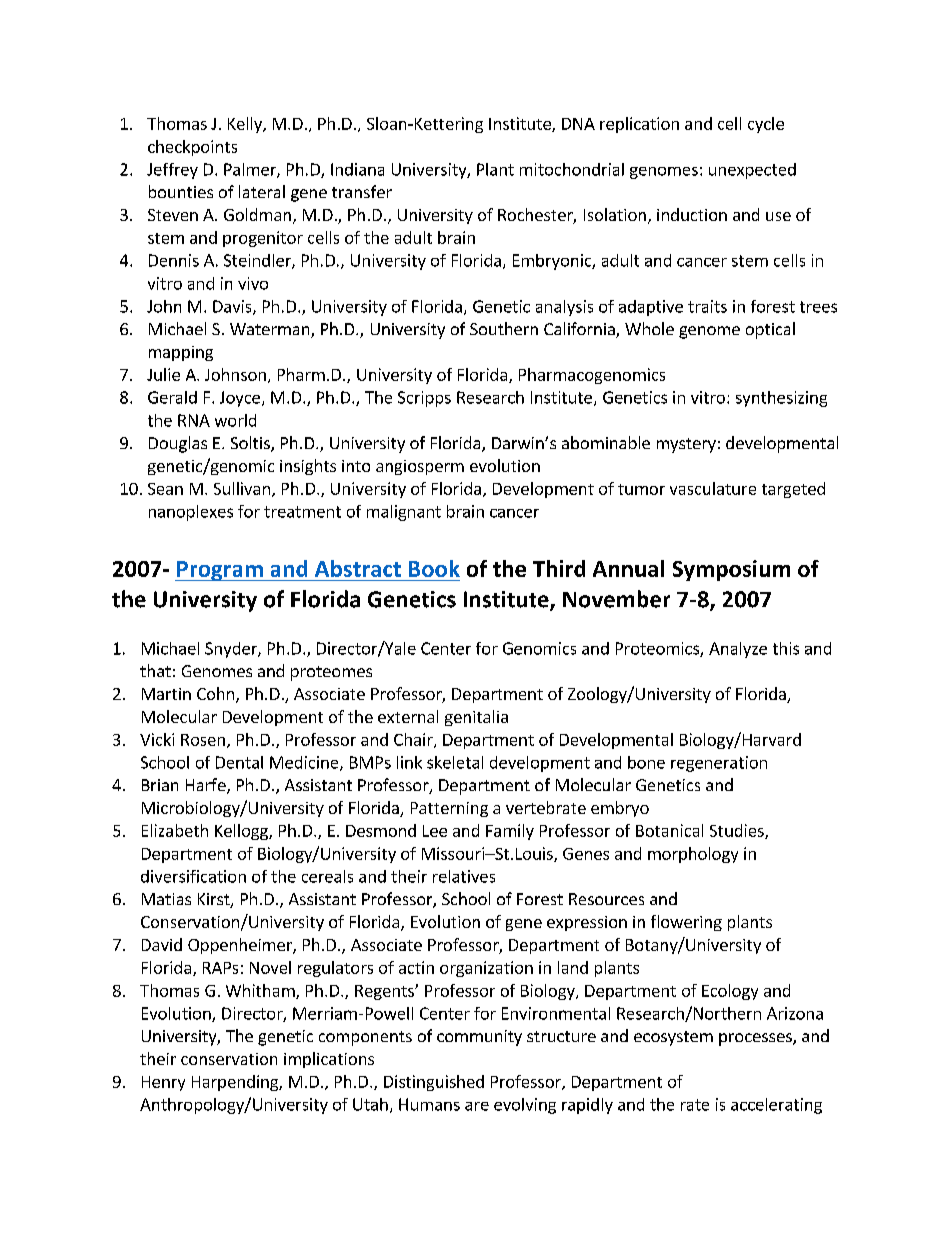 This document has width=952, height=1233. I want to click on Henry, so click(163, 1083).
